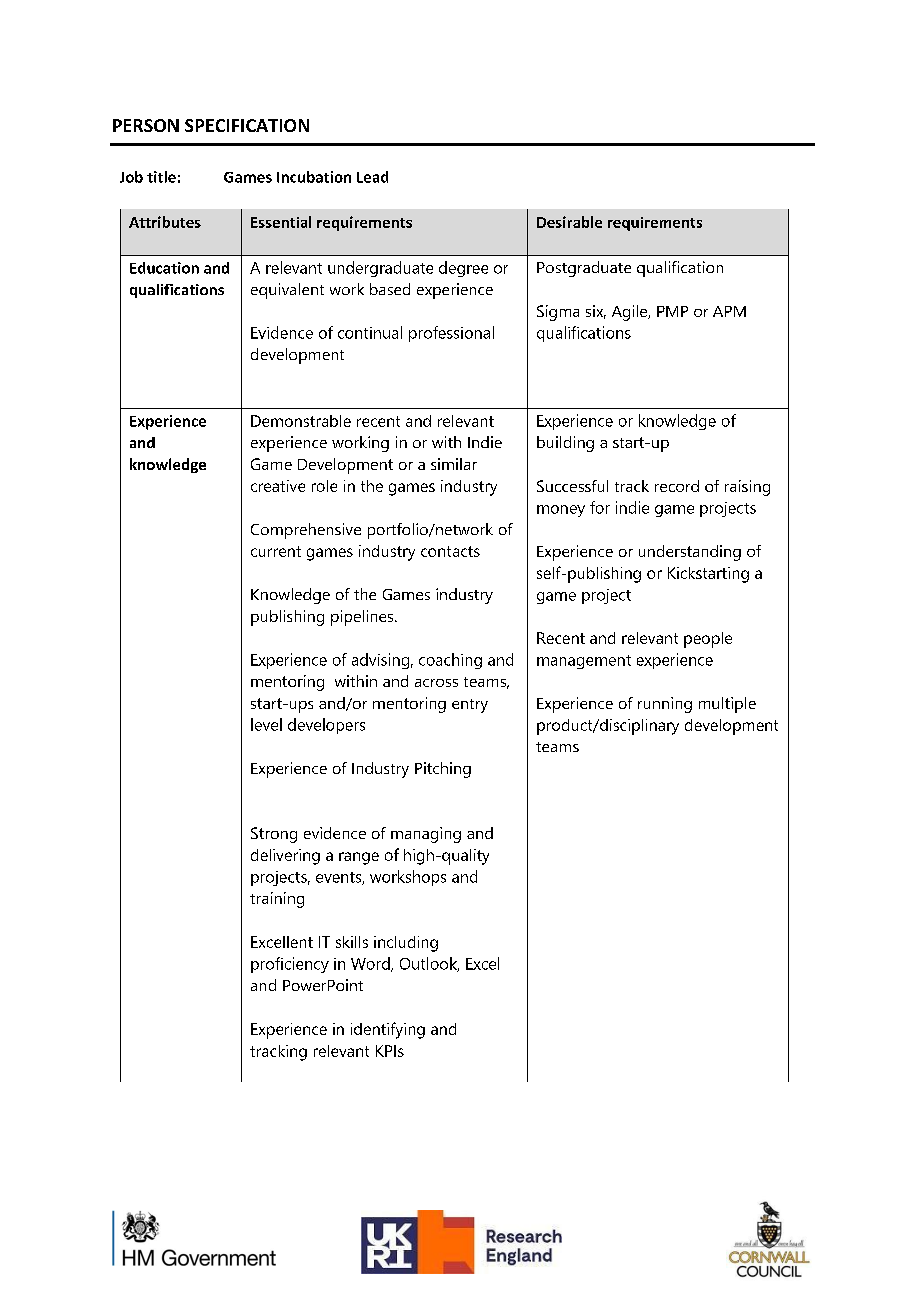  I want to click on current, so click(276, 551).
